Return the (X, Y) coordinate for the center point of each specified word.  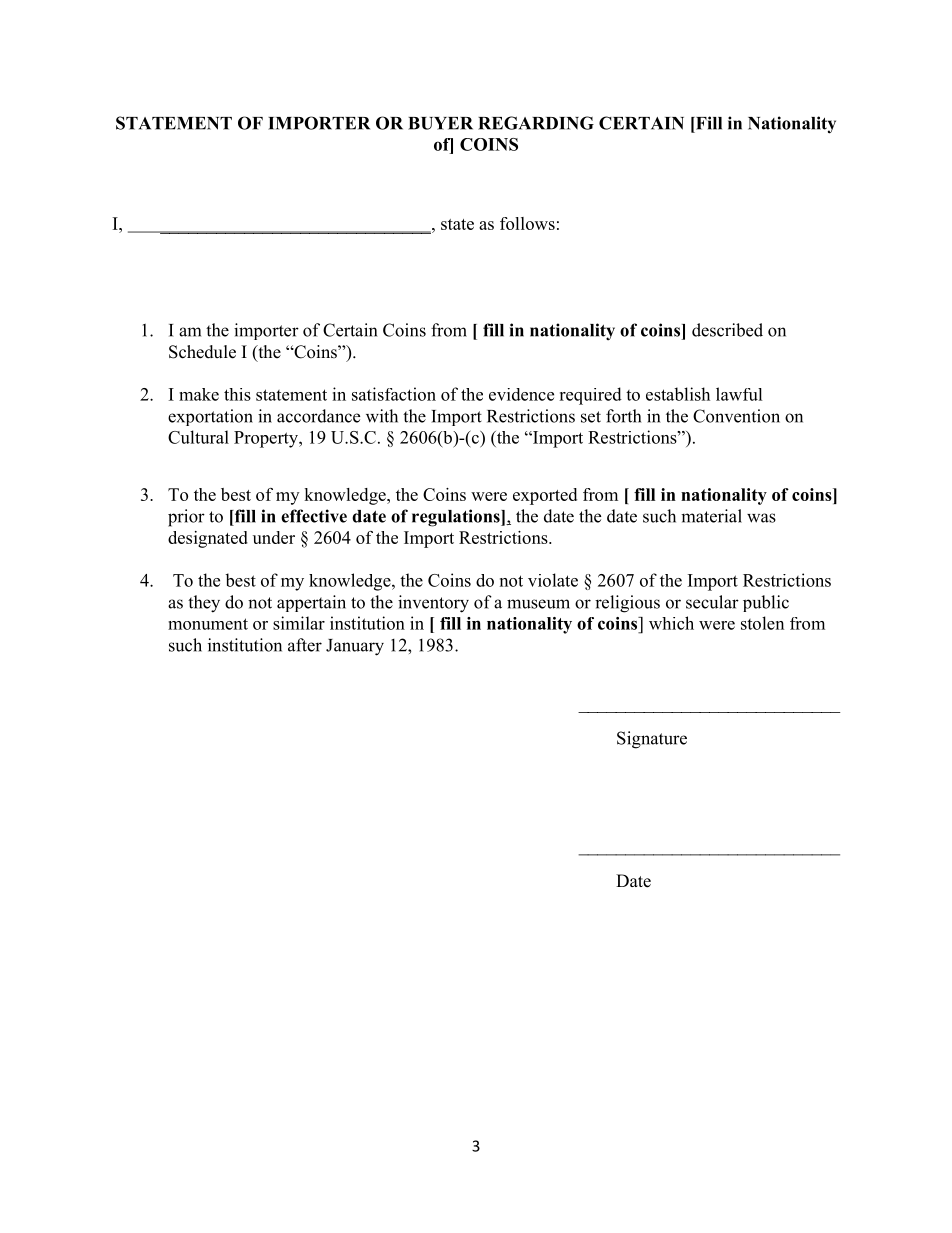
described (727, 330)
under (274, 537)
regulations (457, 518)
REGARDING (536, 123)
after (305, 645)
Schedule (202, 352)
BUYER (440, 123)
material (711, 516)
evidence (521, 394)
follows (527, 223)
